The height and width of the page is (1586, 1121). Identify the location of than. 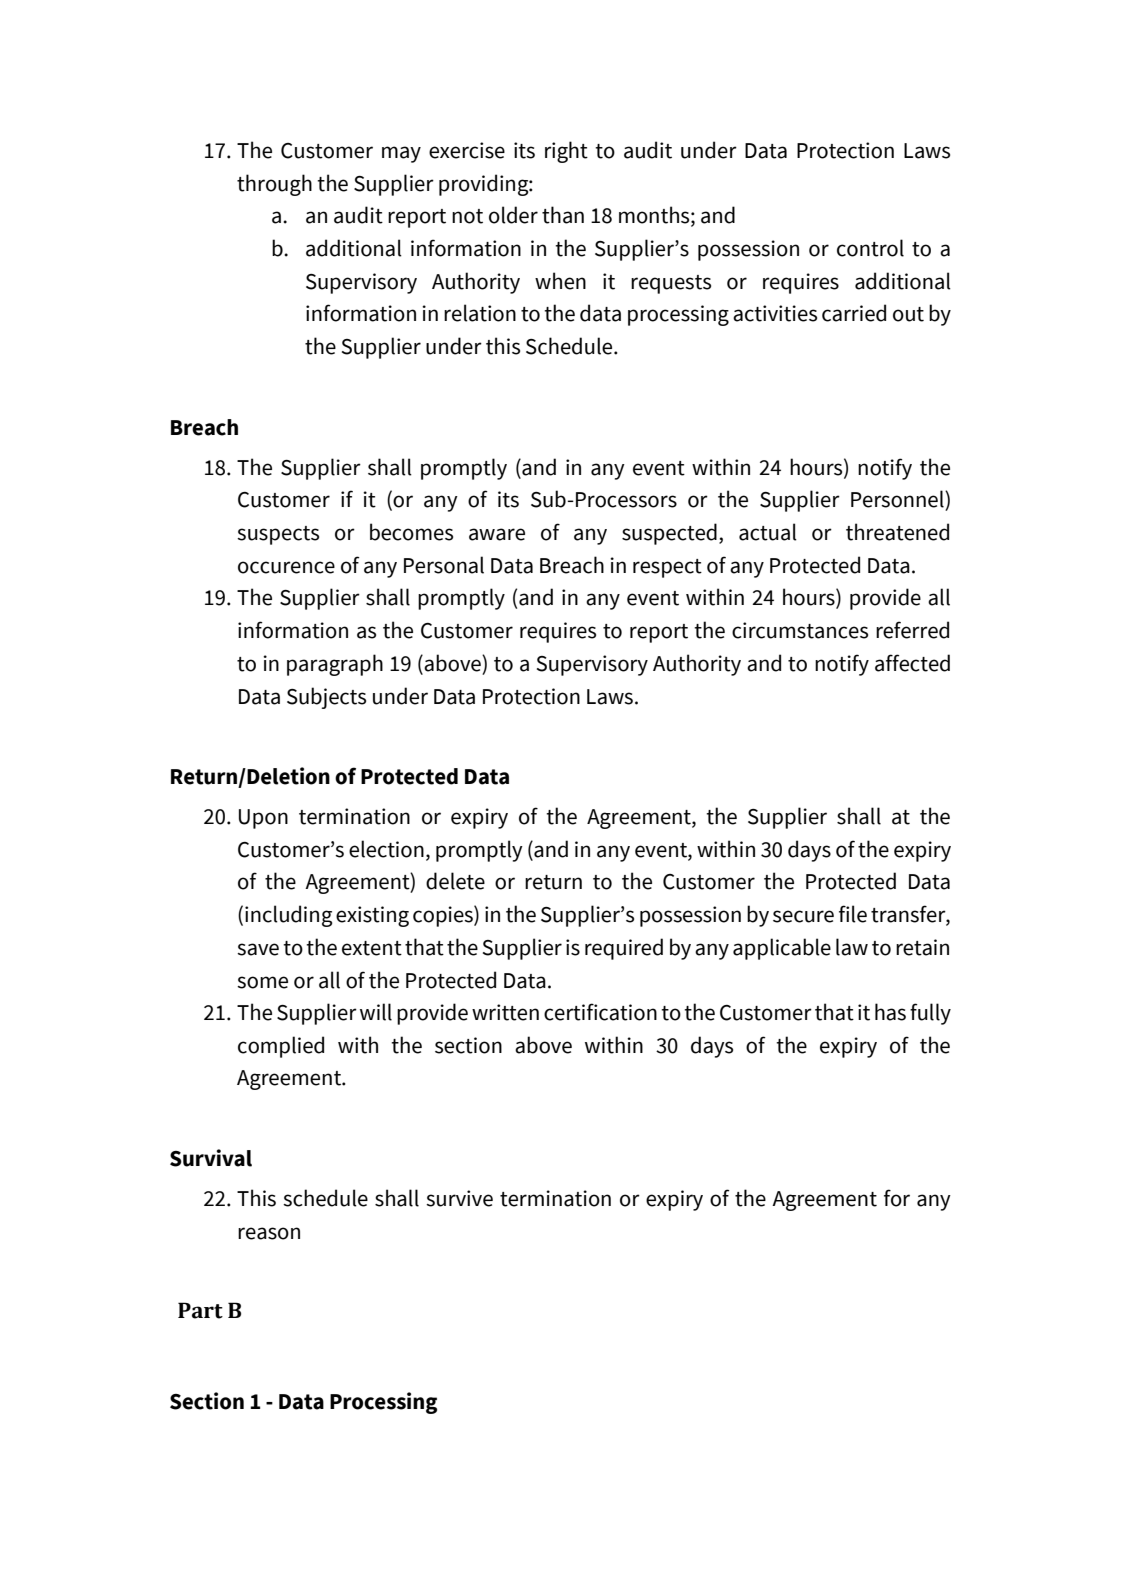
(563, 215).
